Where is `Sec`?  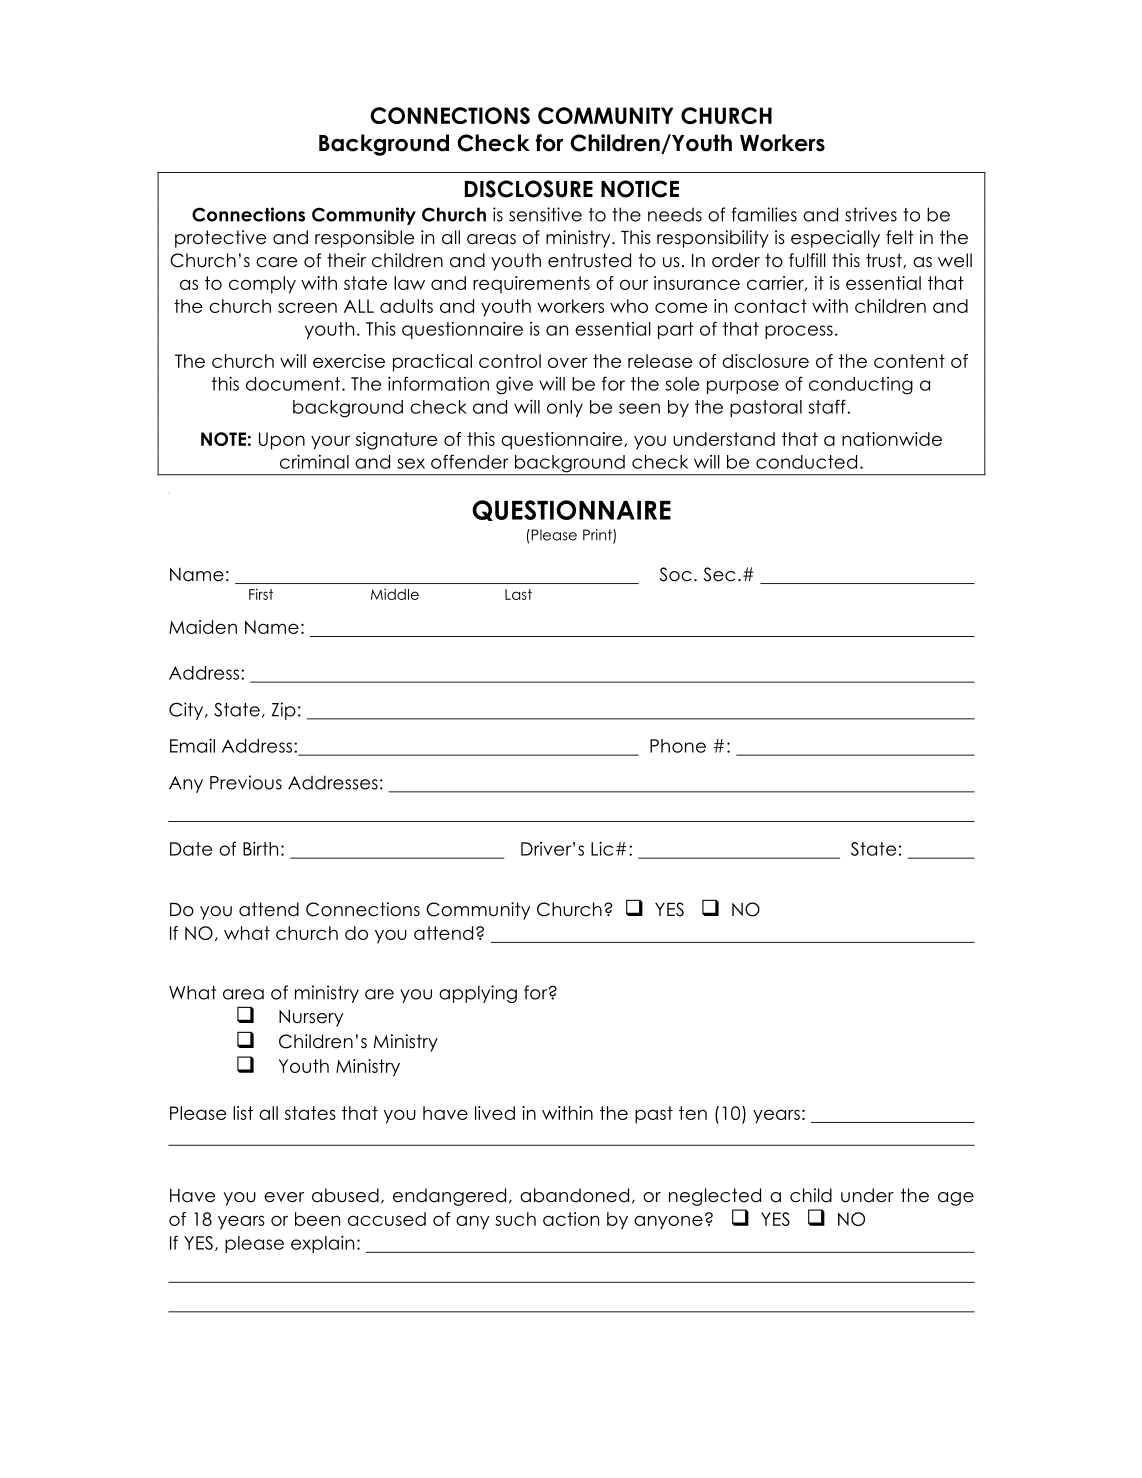
Sec is located at coordinates (719, 574).
